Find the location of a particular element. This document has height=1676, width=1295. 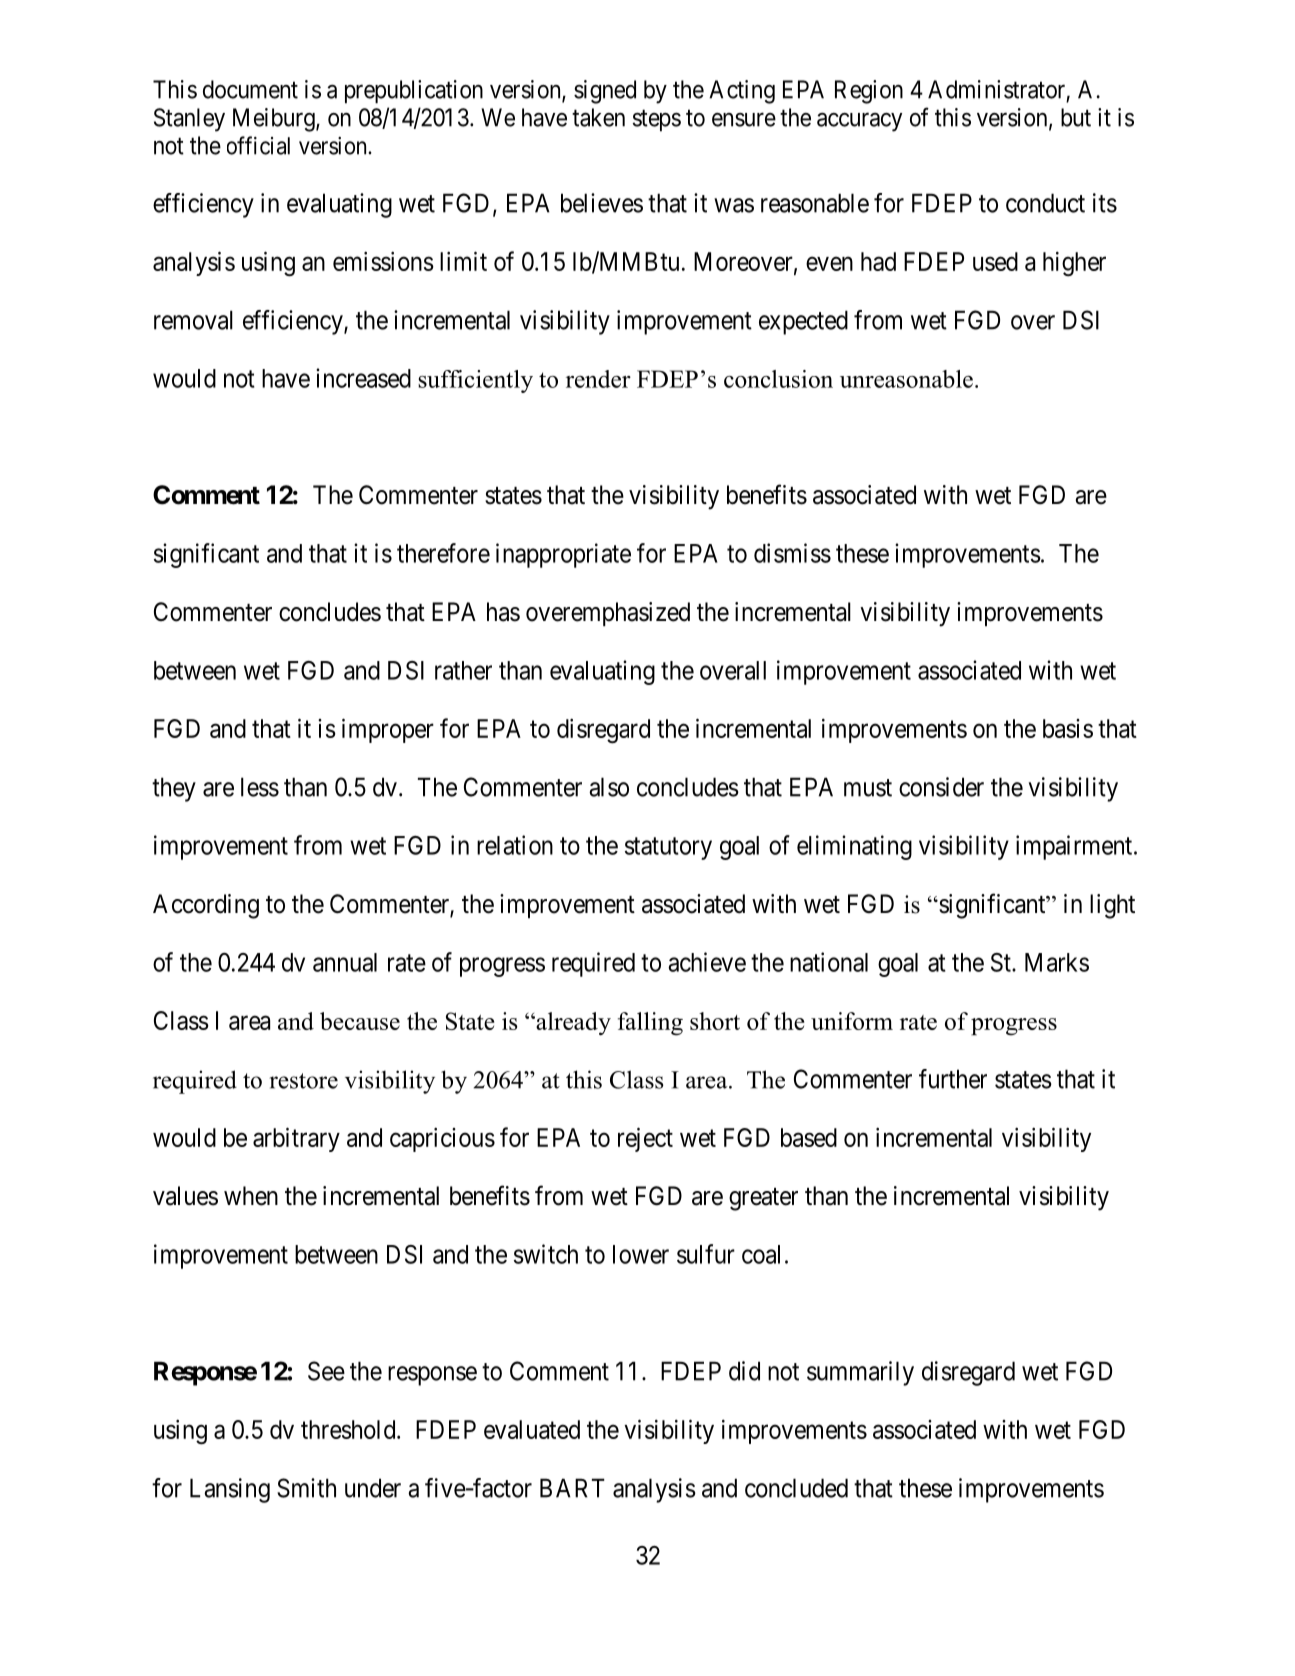

BART is located at coordinates (572, 1488).
